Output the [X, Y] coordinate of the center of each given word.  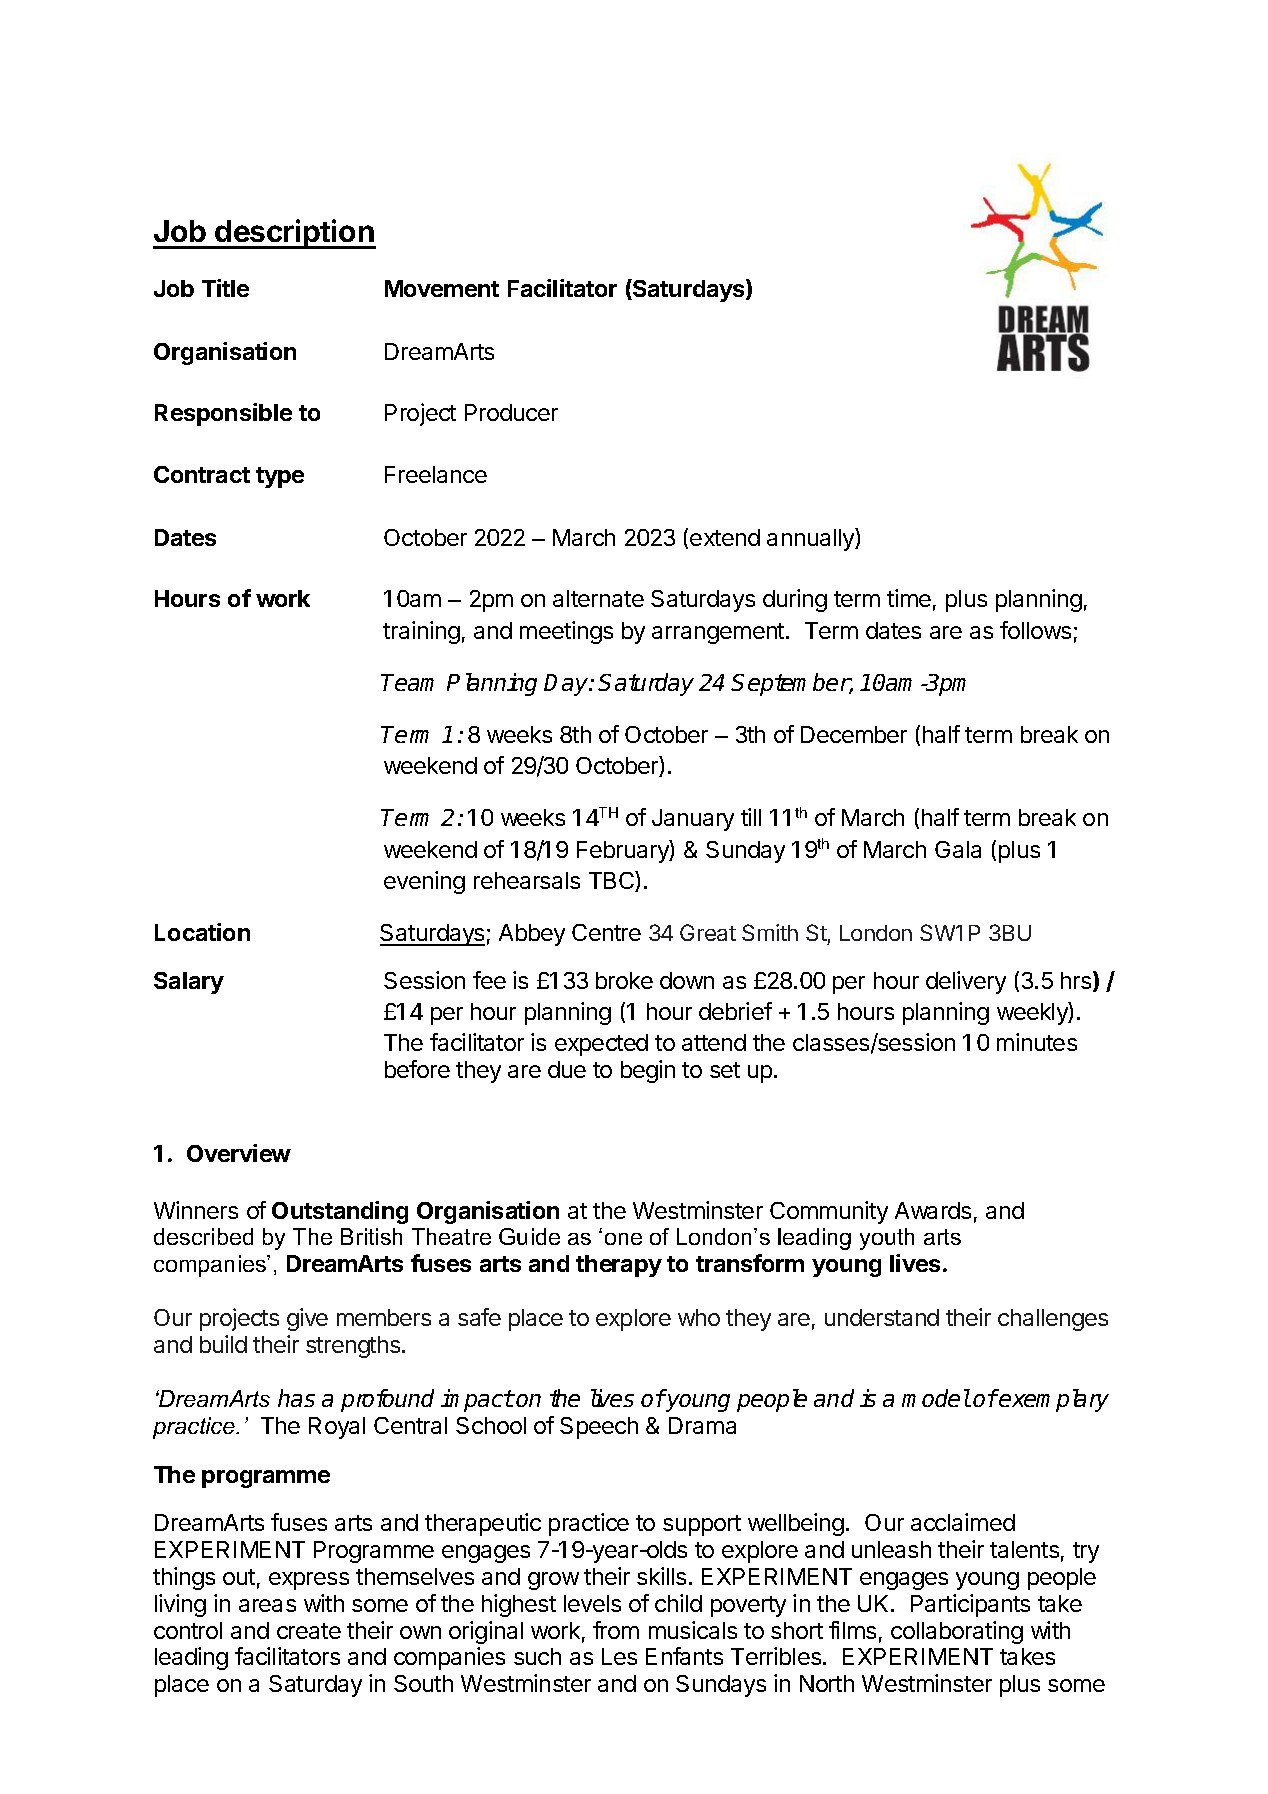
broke [624, 980]
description [294, 234]
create [309, 1631]
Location [202, 932]
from [616, 1630]
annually [811, 539]
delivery [966, 982]
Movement [442, 288]
